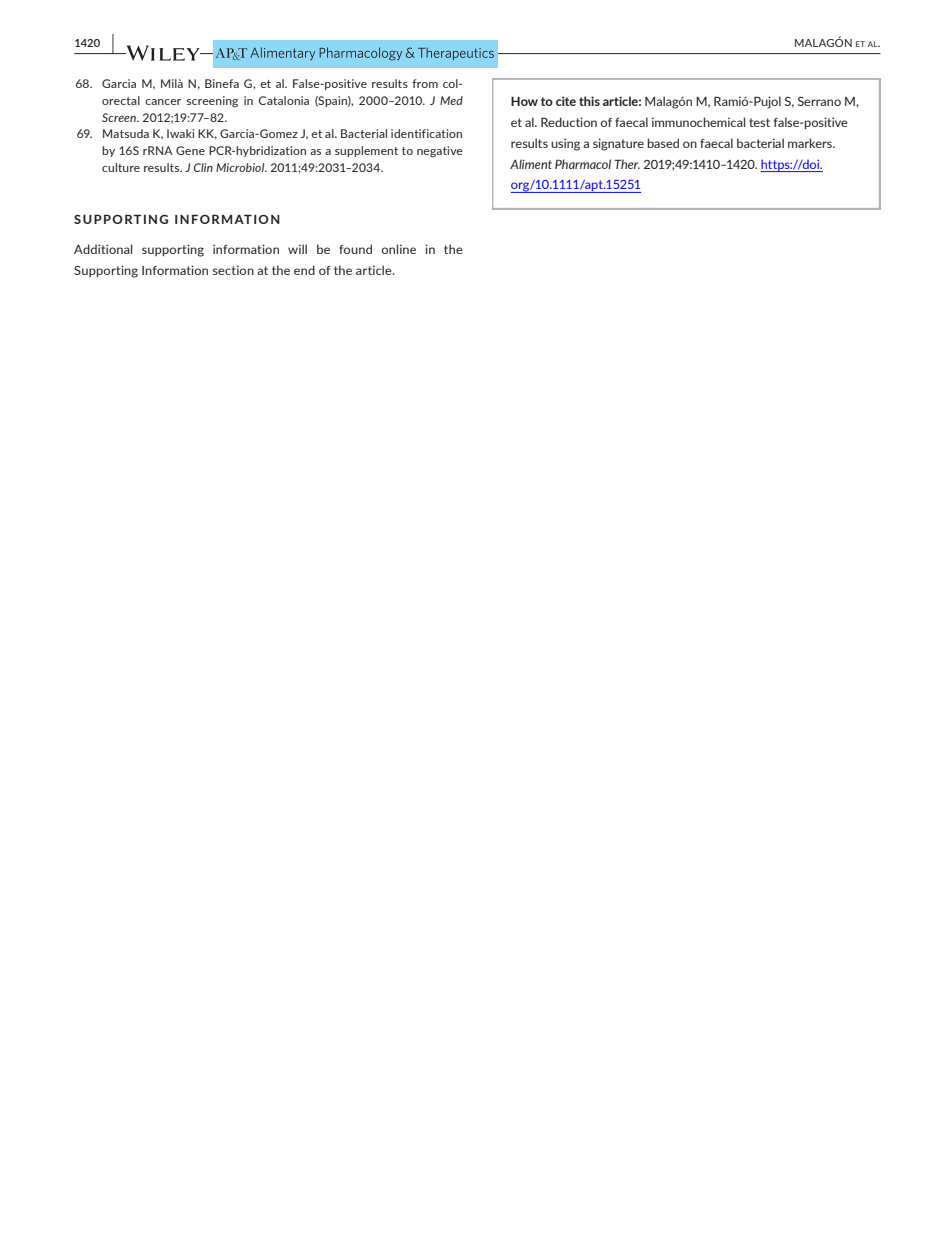 This document has height=1251, width=952. What do you see at coordinates (203, 167) in the document?
I see `Clin` at bounding box center [203, 167].
